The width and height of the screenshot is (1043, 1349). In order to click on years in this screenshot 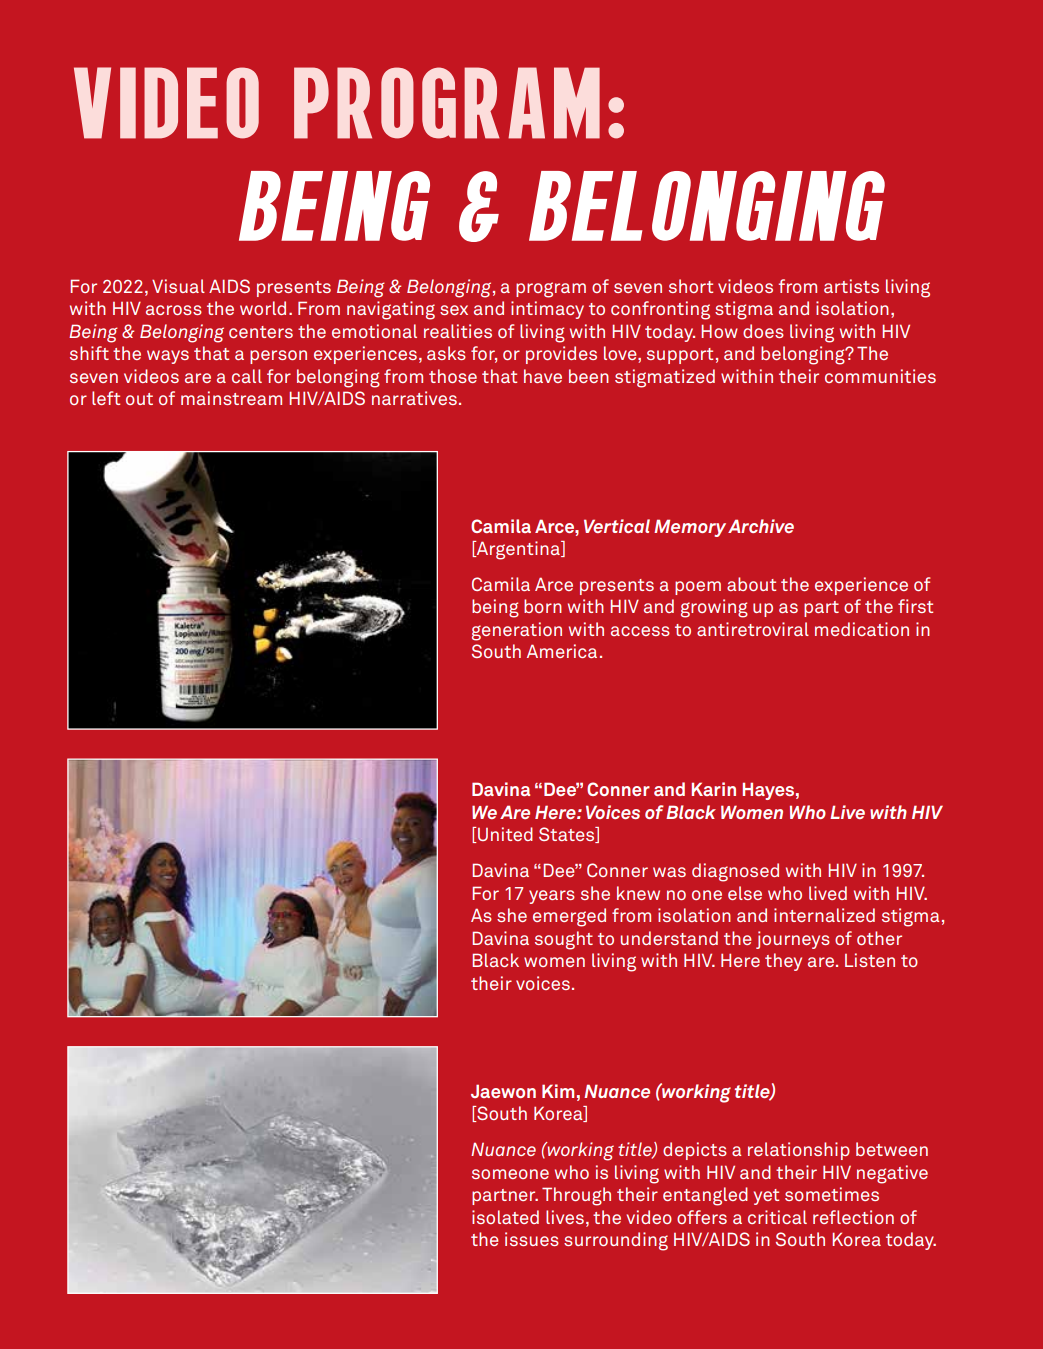, I will do `click(552, 897)`.
